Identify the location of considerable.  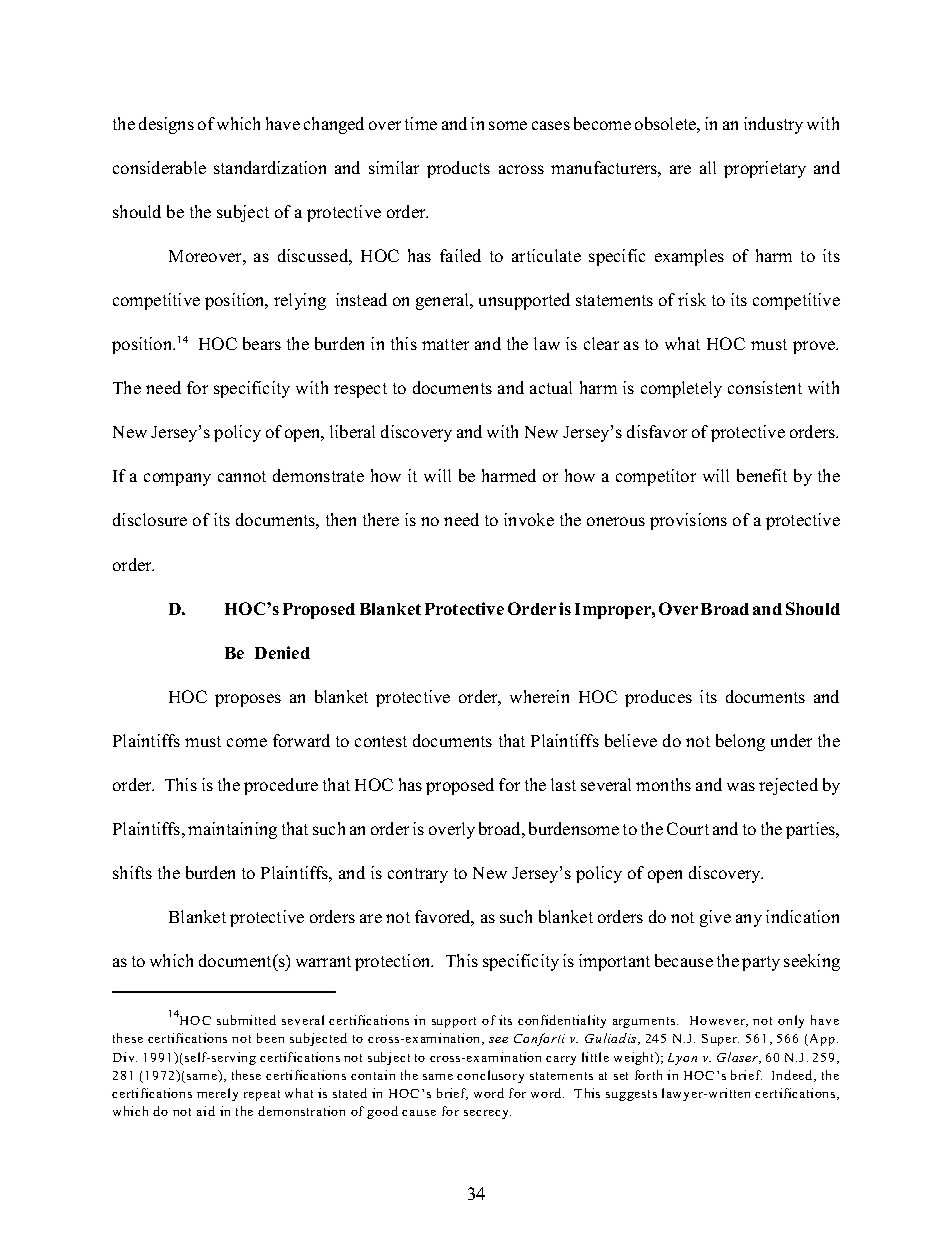
(159, 167).
